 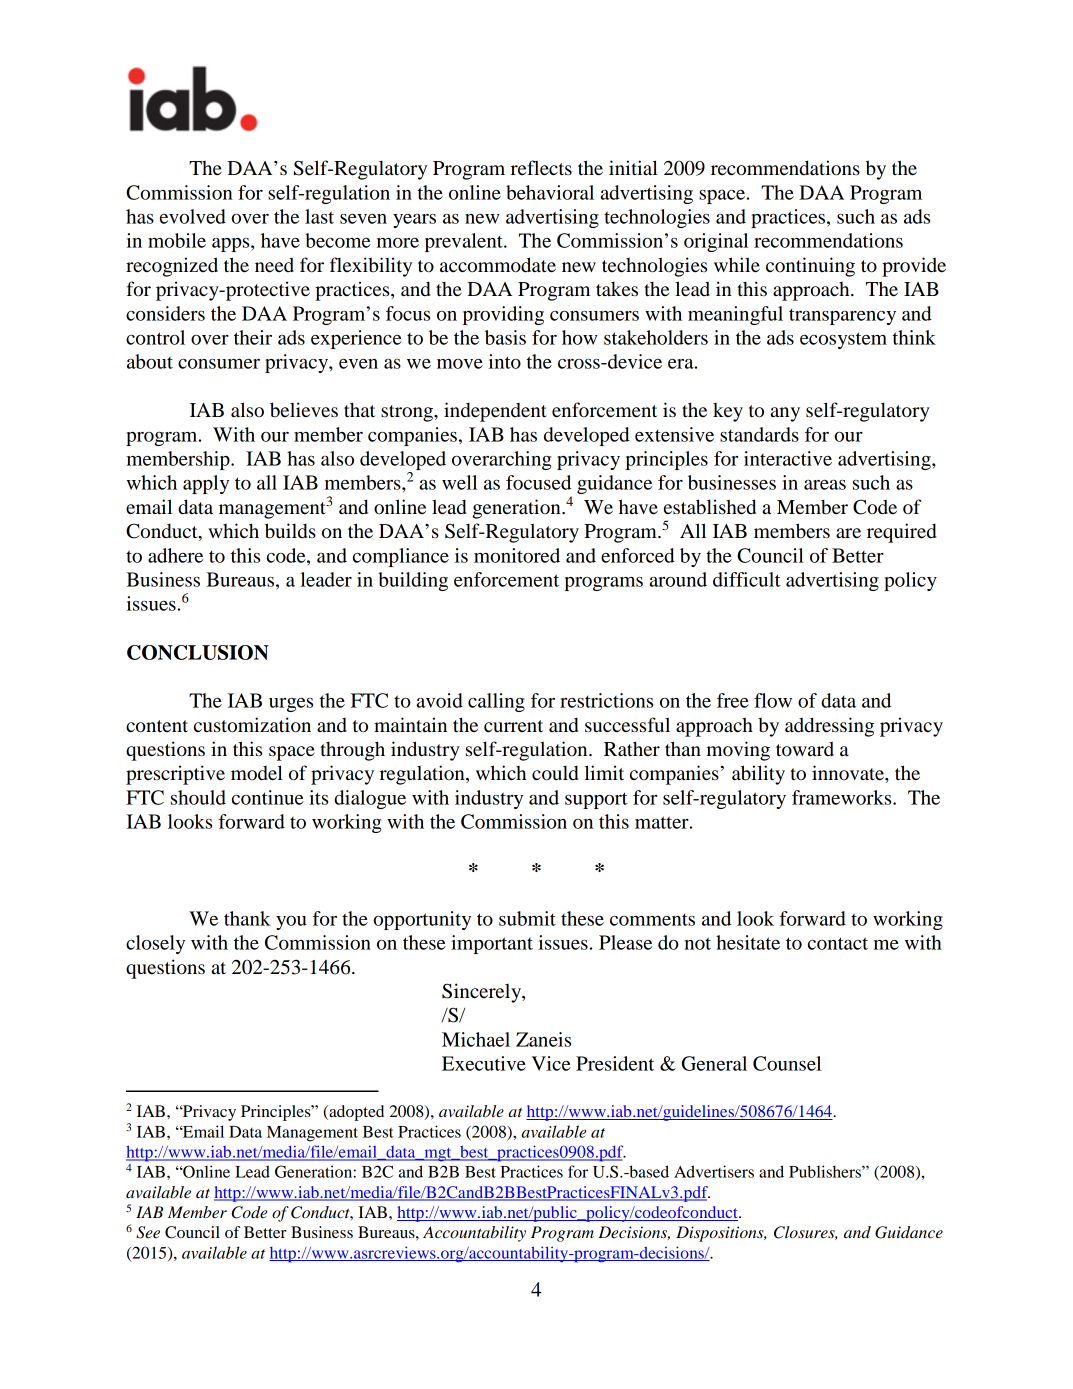 I want to click on Dispositions, so click(x=721, y=1234).
